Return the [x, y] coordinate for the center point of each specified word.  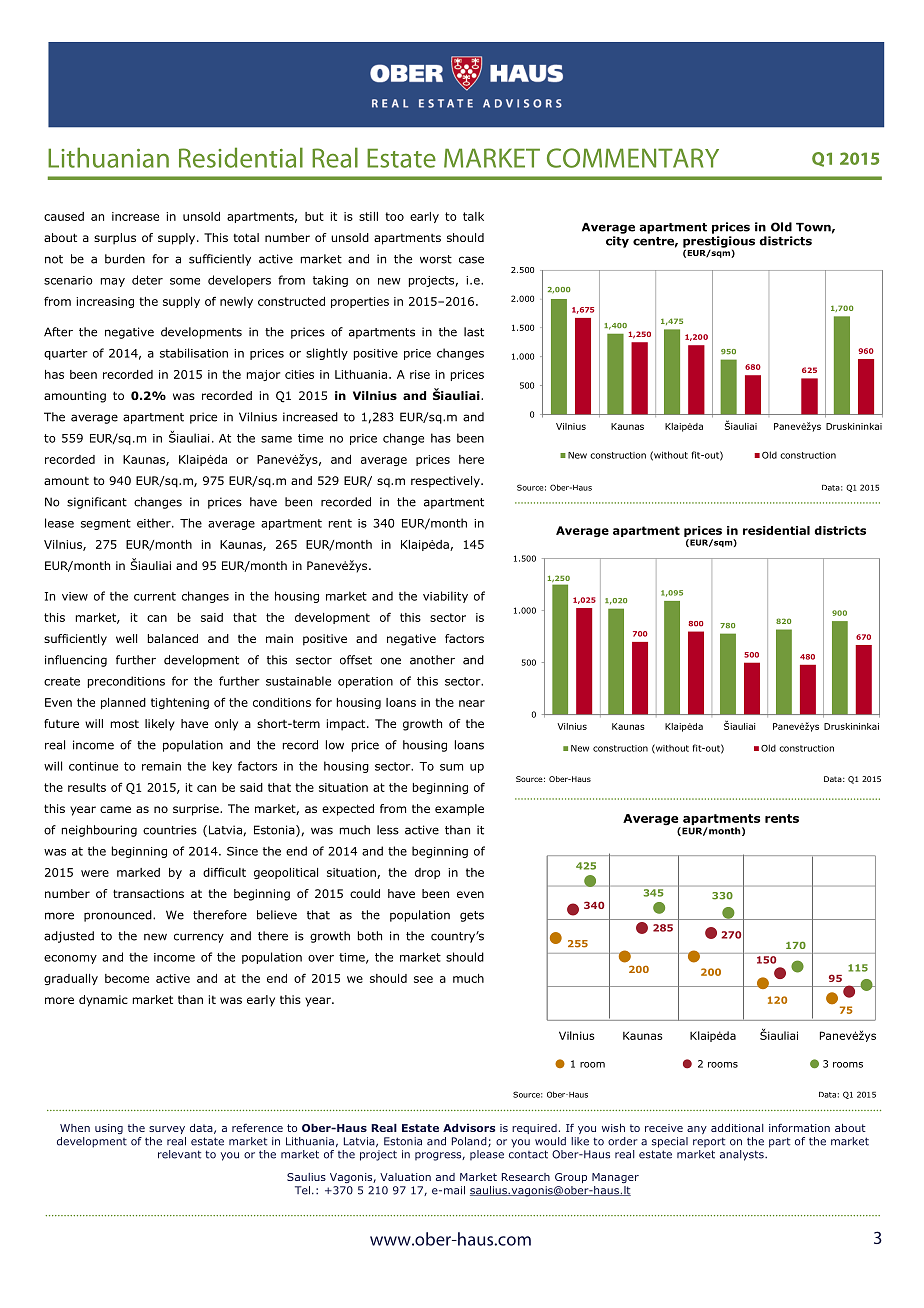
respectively [446, 482]
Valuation [405, 1177]
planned [123, 703]
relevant [179, 1154]
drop [427, 873]
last [474, 332]
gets [472, 916]
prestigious [719, 243]
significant [97, 503]
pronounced [119, 916]
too [394, 216]
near [472, 703]
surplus [115, 239]
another [432, 660]
